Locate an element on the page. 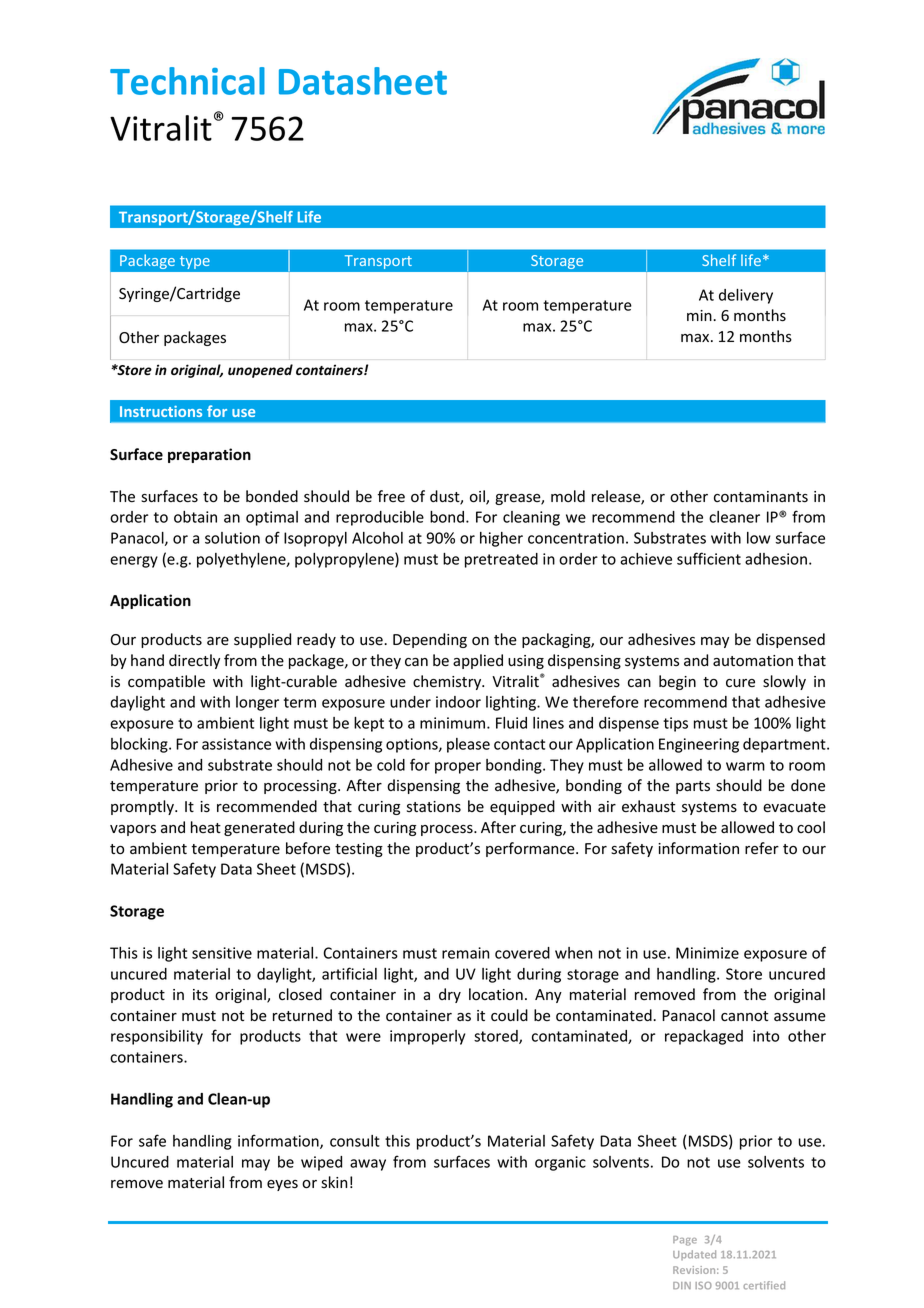  refer is located at coordinates (762, 848).
